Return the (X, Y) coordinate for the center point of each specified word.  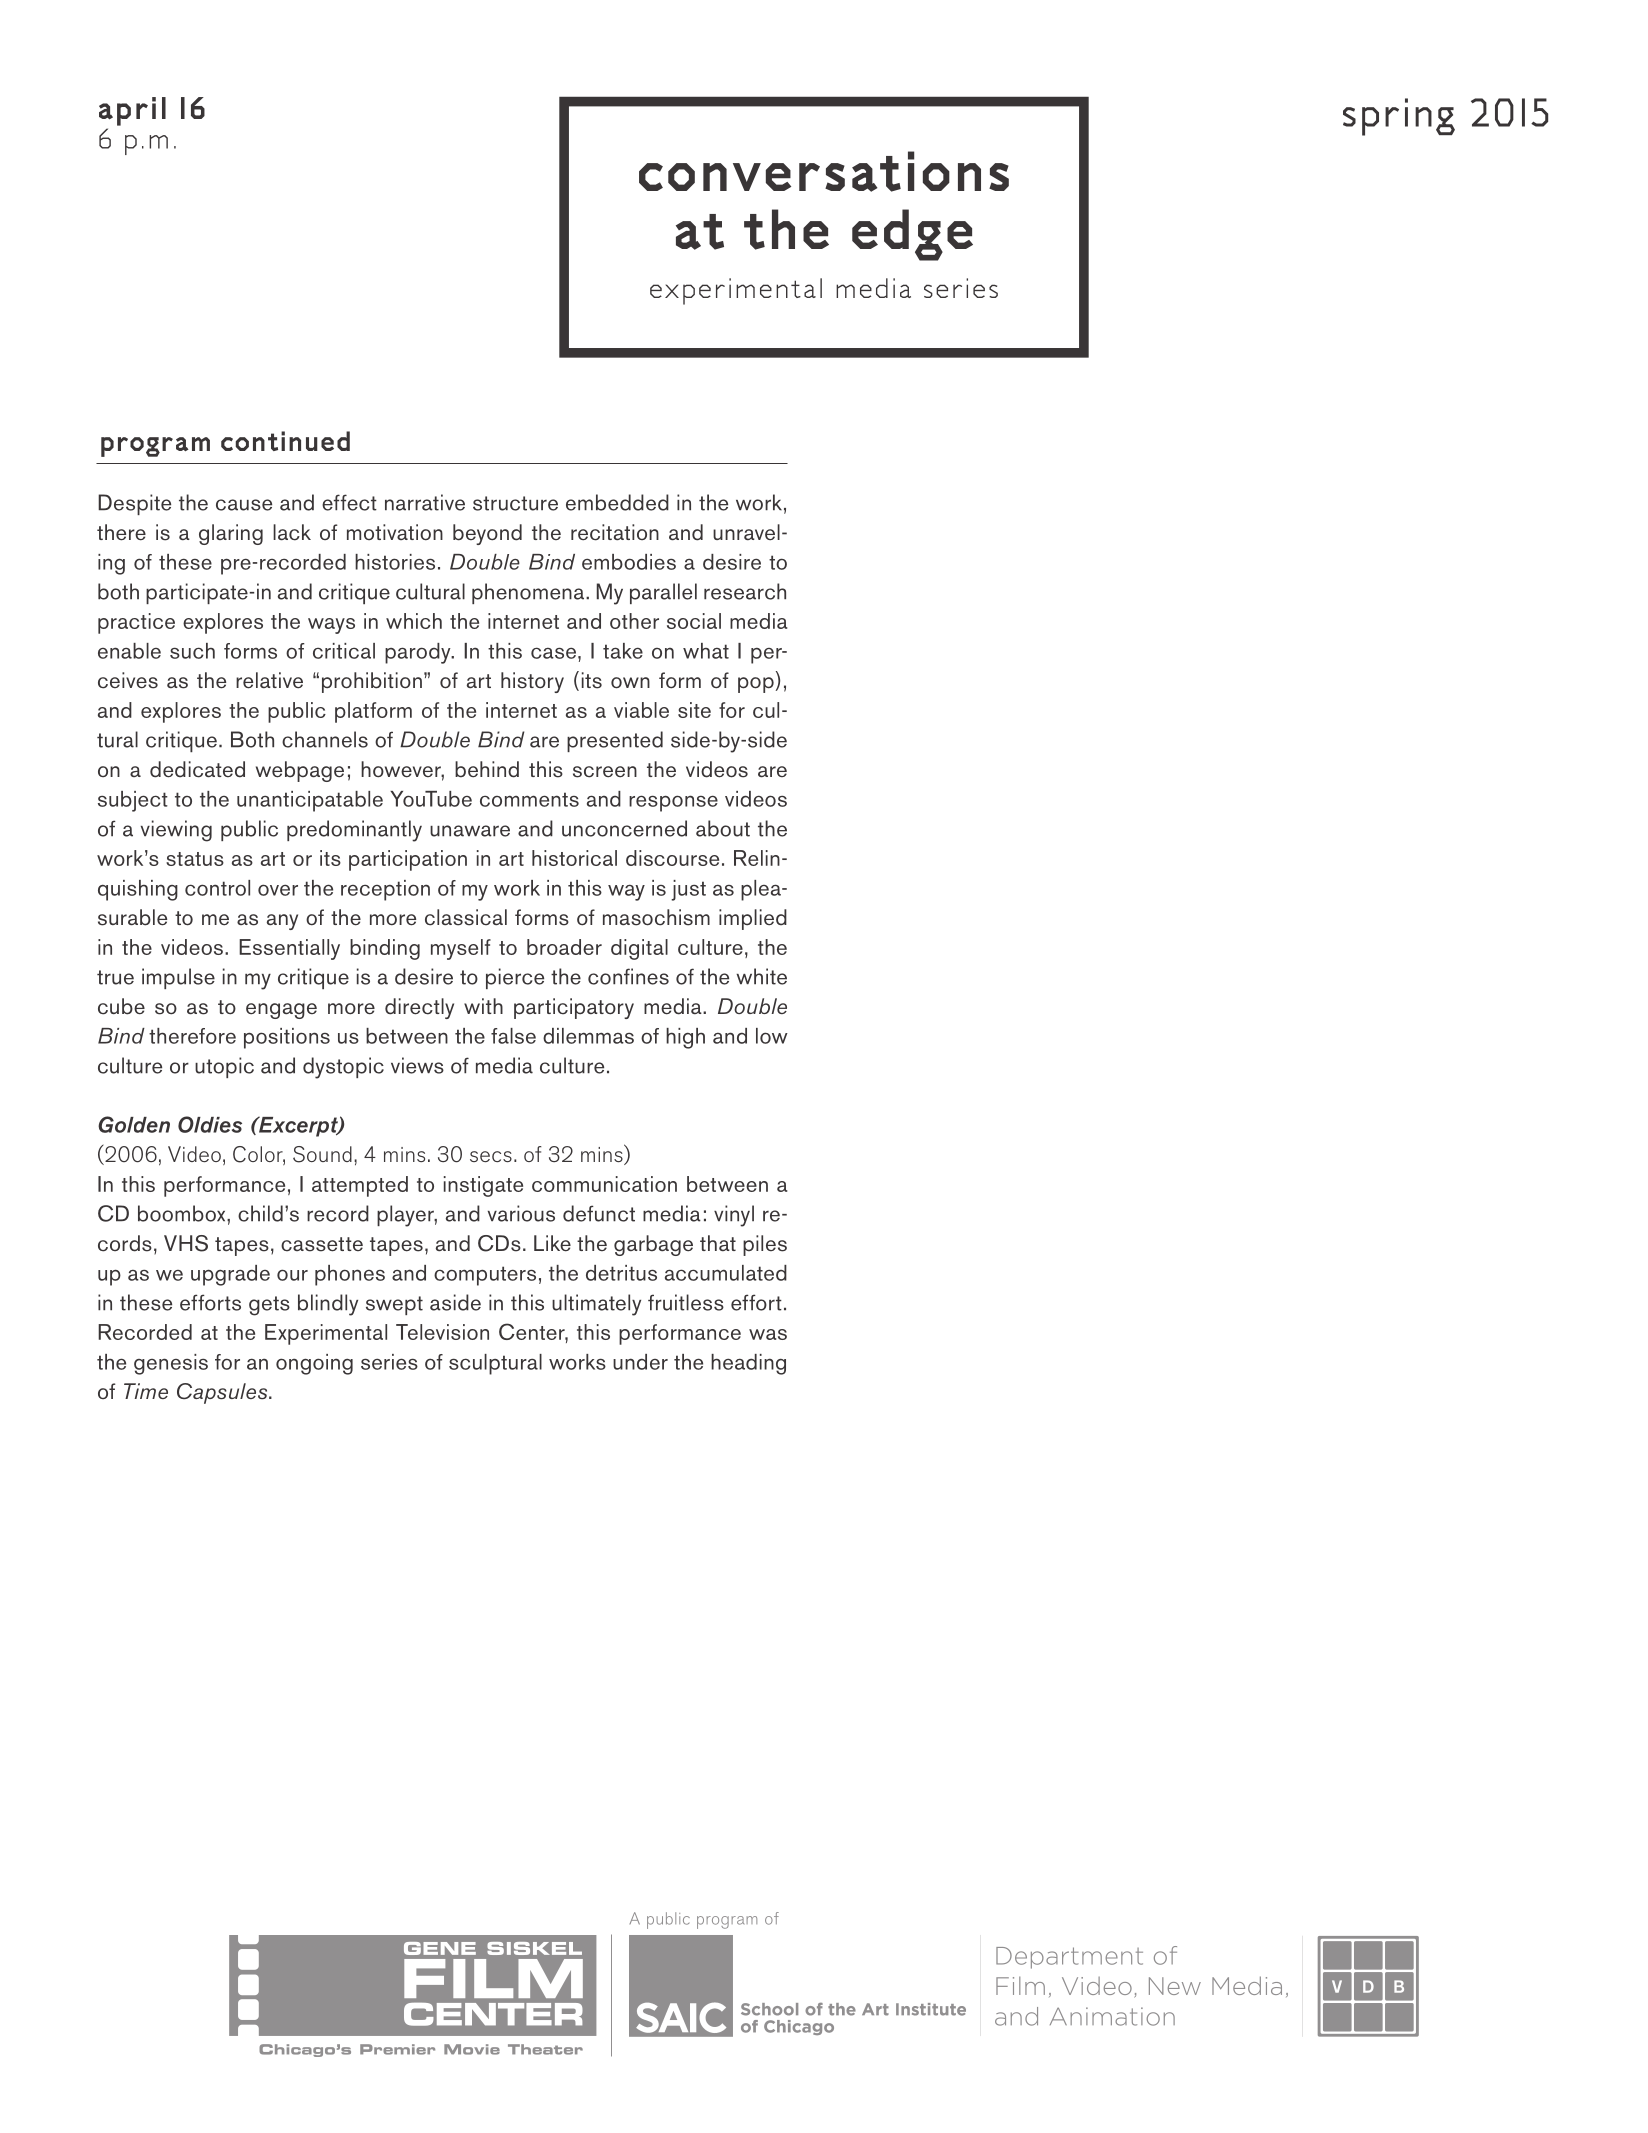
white (761, 976)
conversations (824, 171)
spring (1399, 117)
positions (287, 1038)
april (132, 111)
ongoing (314, 1364)
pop (756, 685)
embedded (617, 502)
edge (912, 235)
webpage (300, 771)
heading (748, 1364)
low (772, 1036)
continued (285, 441)
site (694, 710)
